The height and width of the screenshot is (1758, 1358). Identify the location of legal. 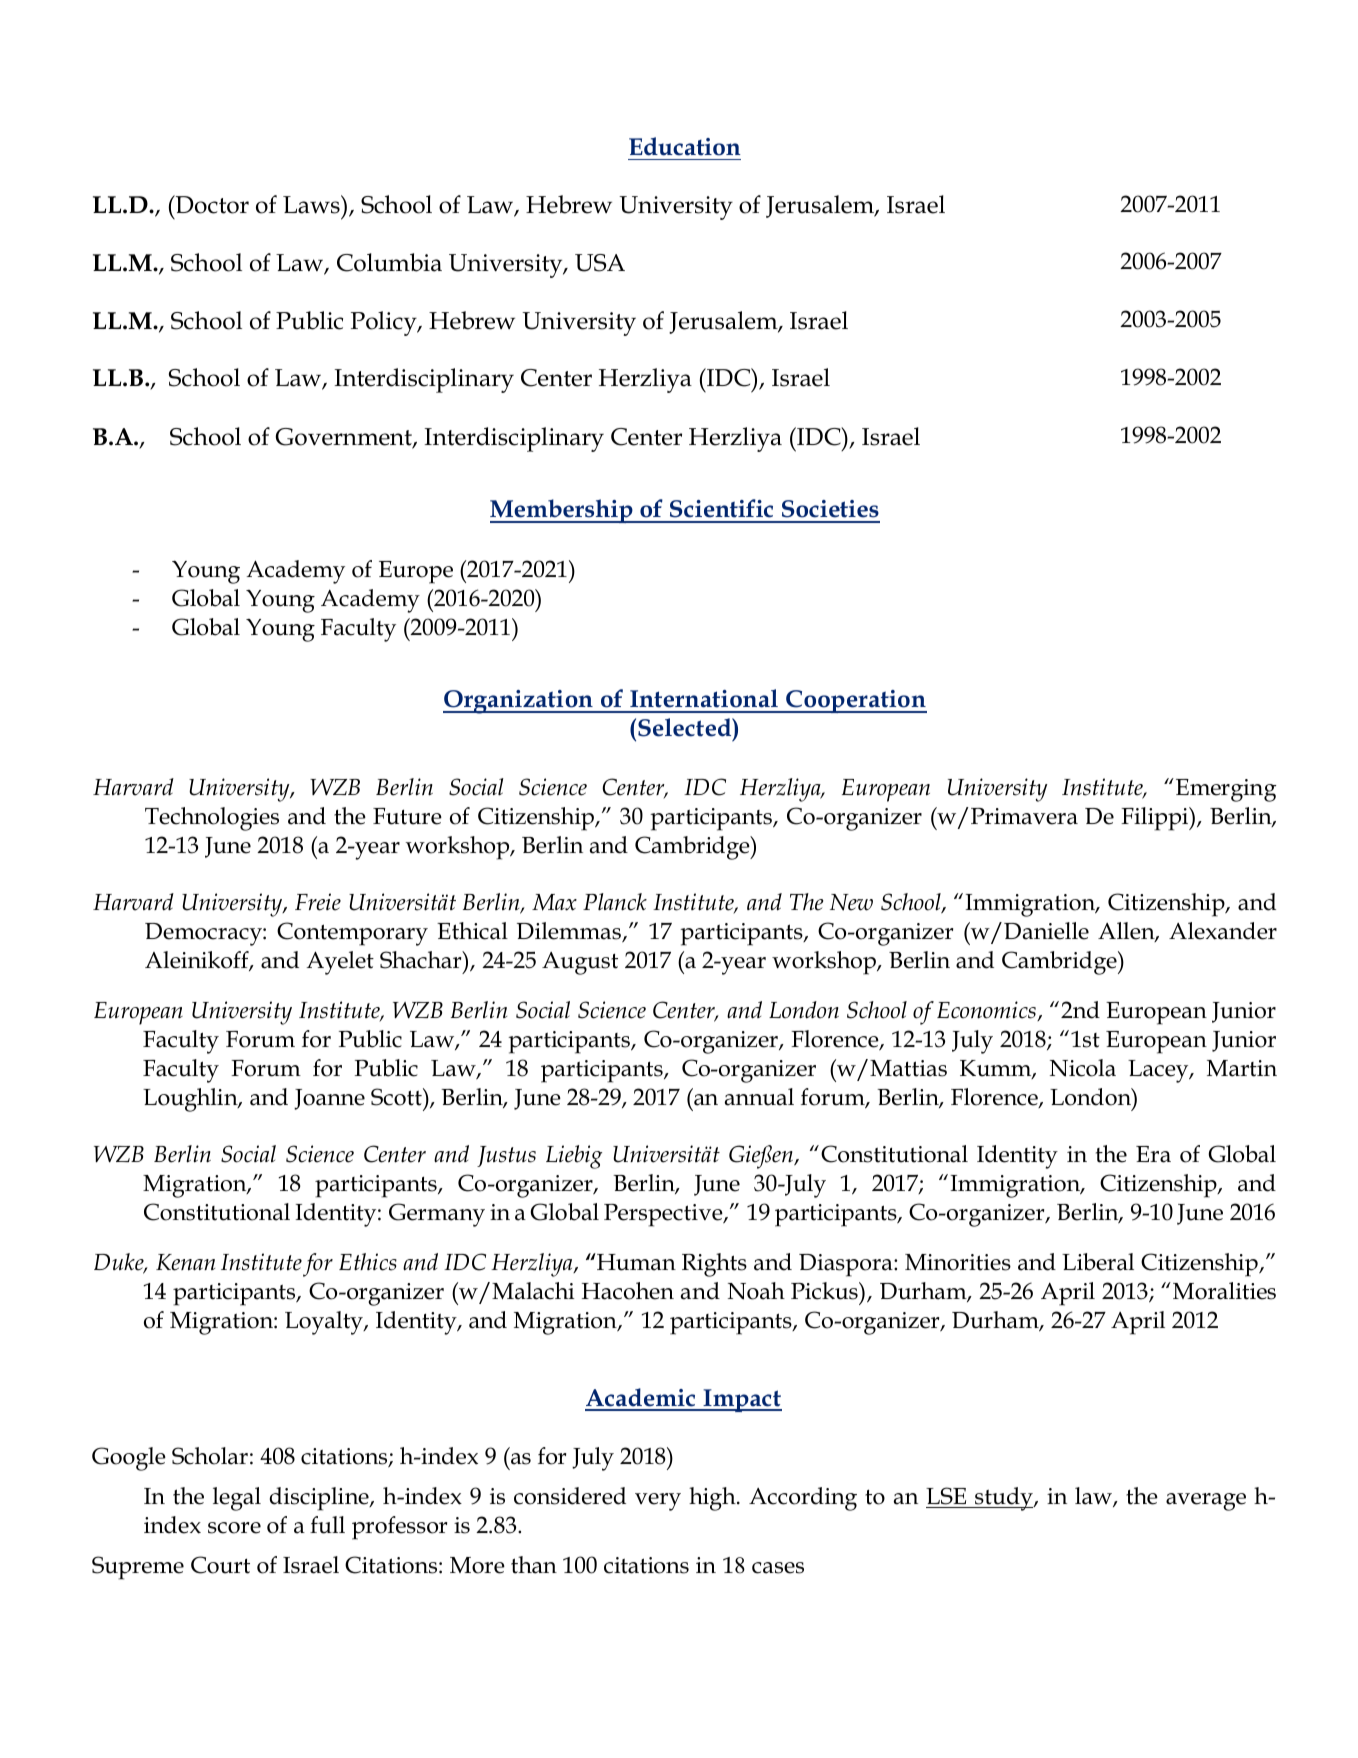
(237, 1499).
